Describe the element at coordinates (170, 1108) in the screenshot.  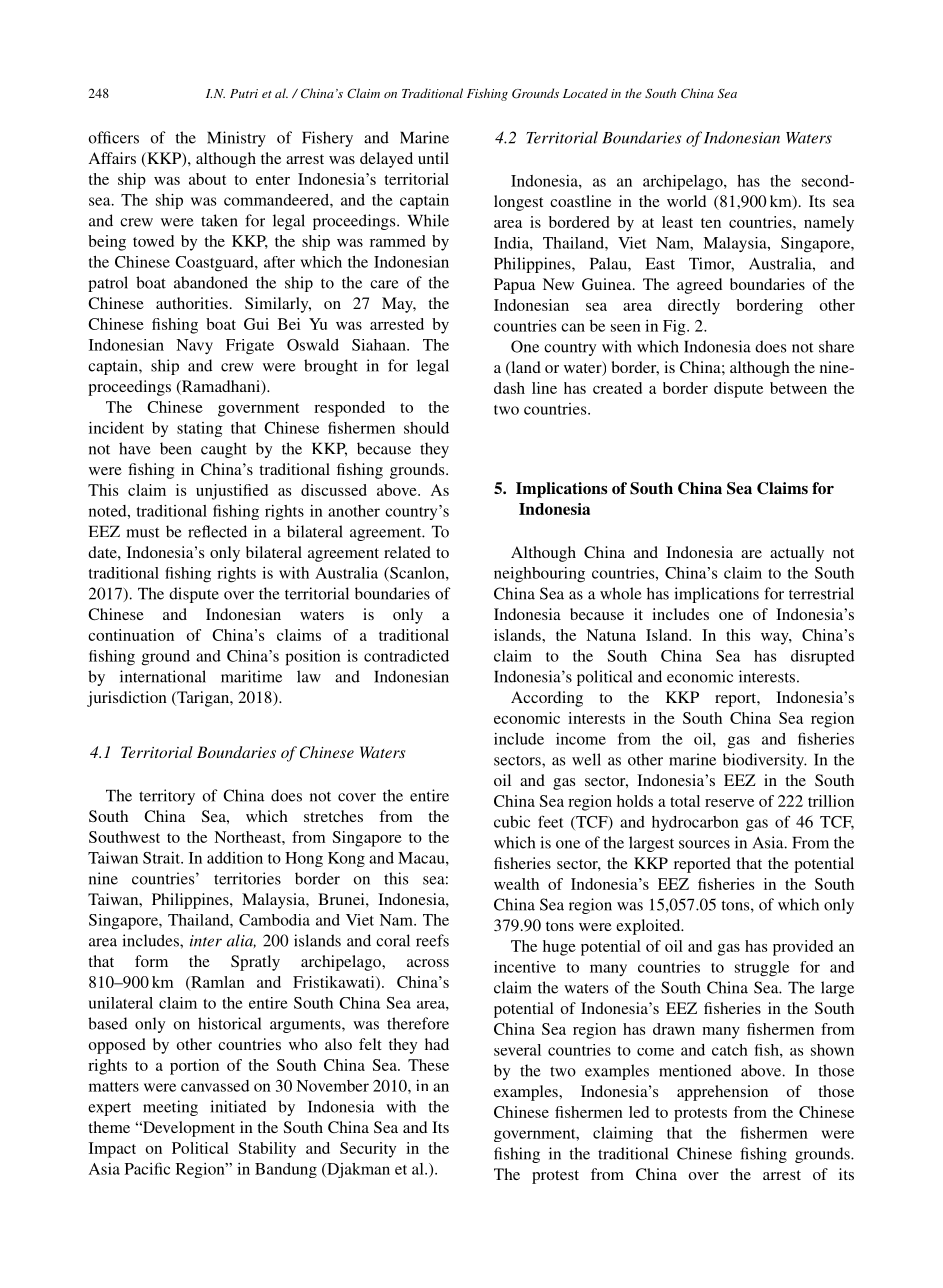
I see `meeting` at that location.
